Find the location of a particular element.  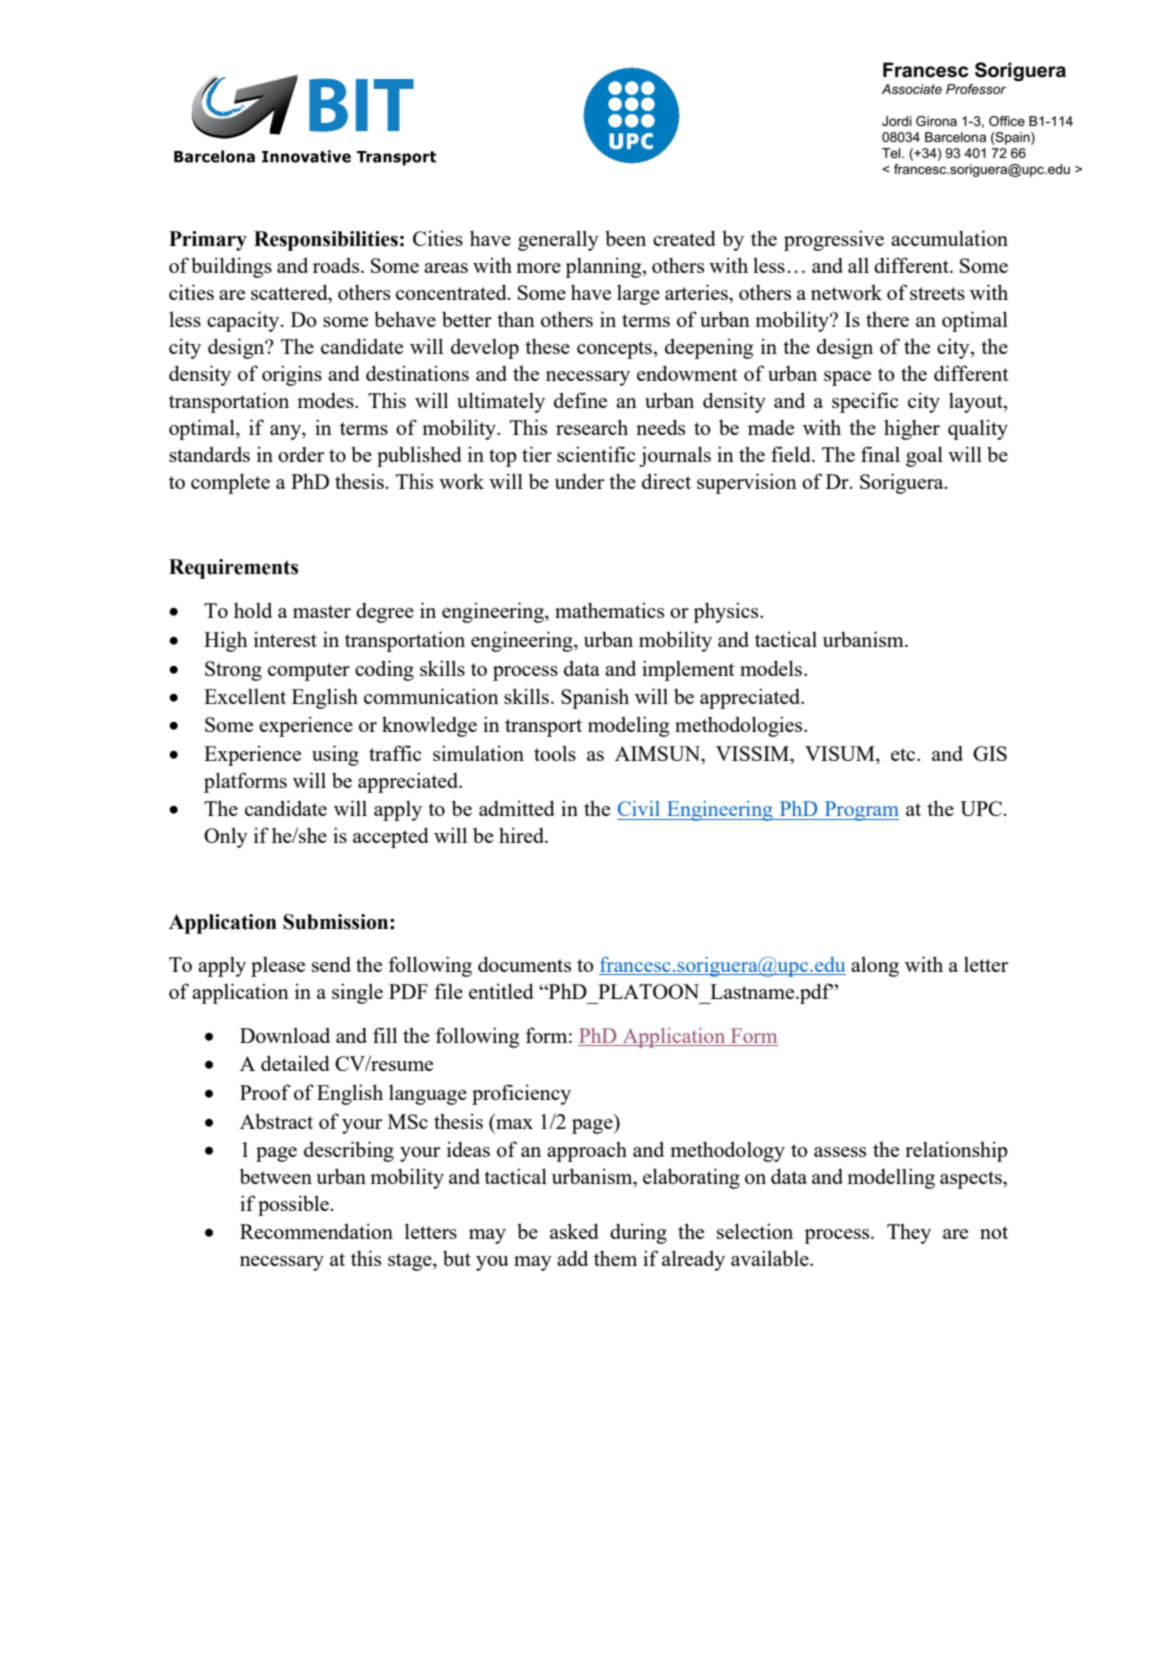

along is located at coordinates (875, 966).
